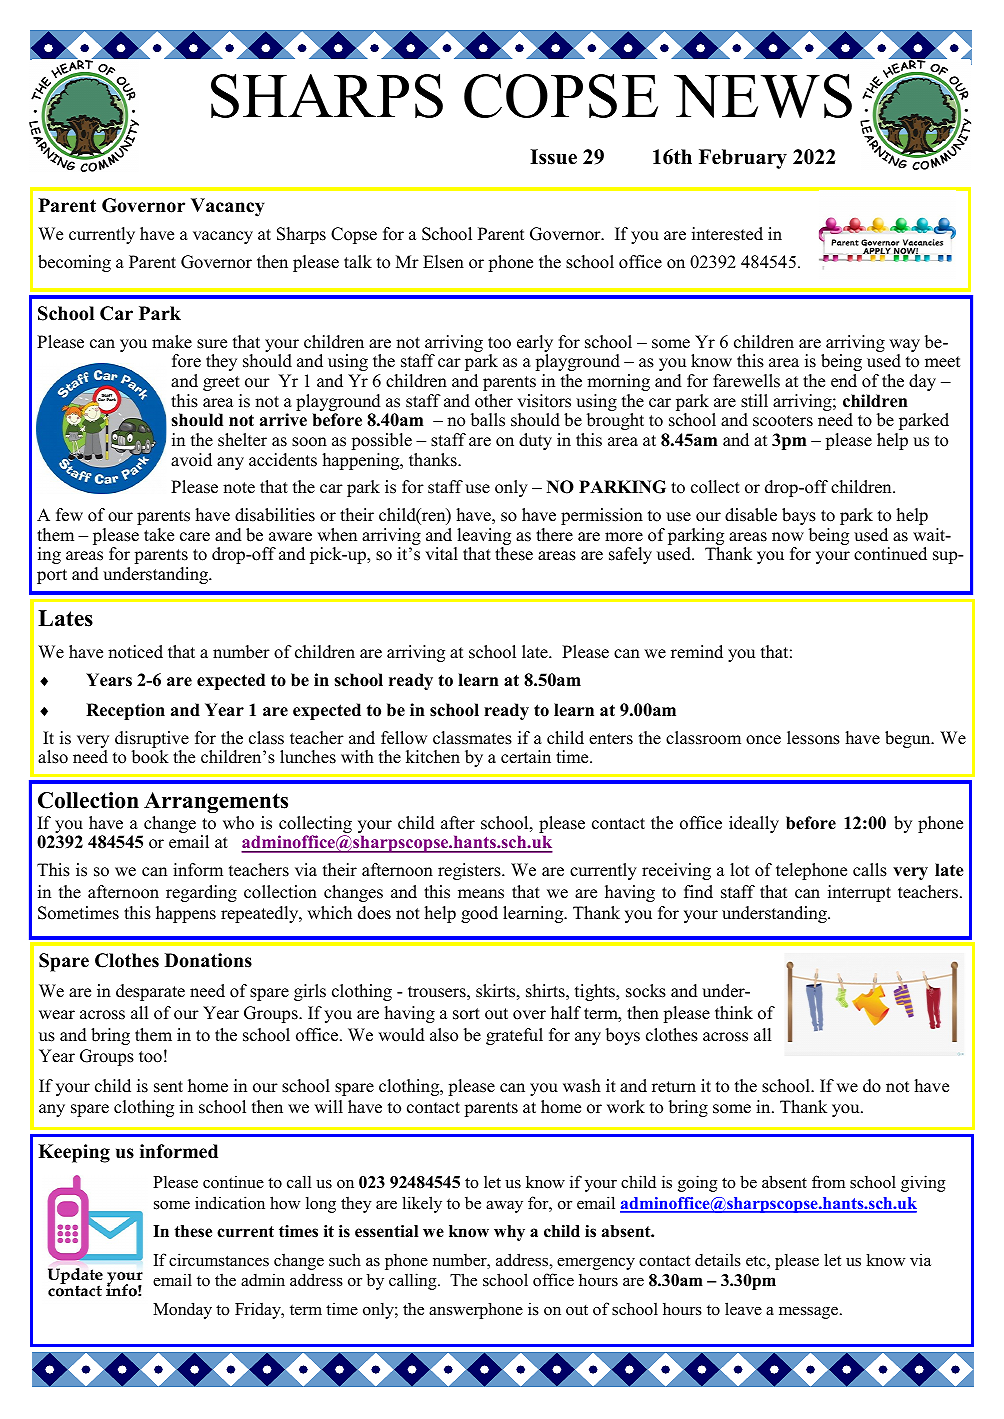  I want to click on balls, so click(488, 420).
